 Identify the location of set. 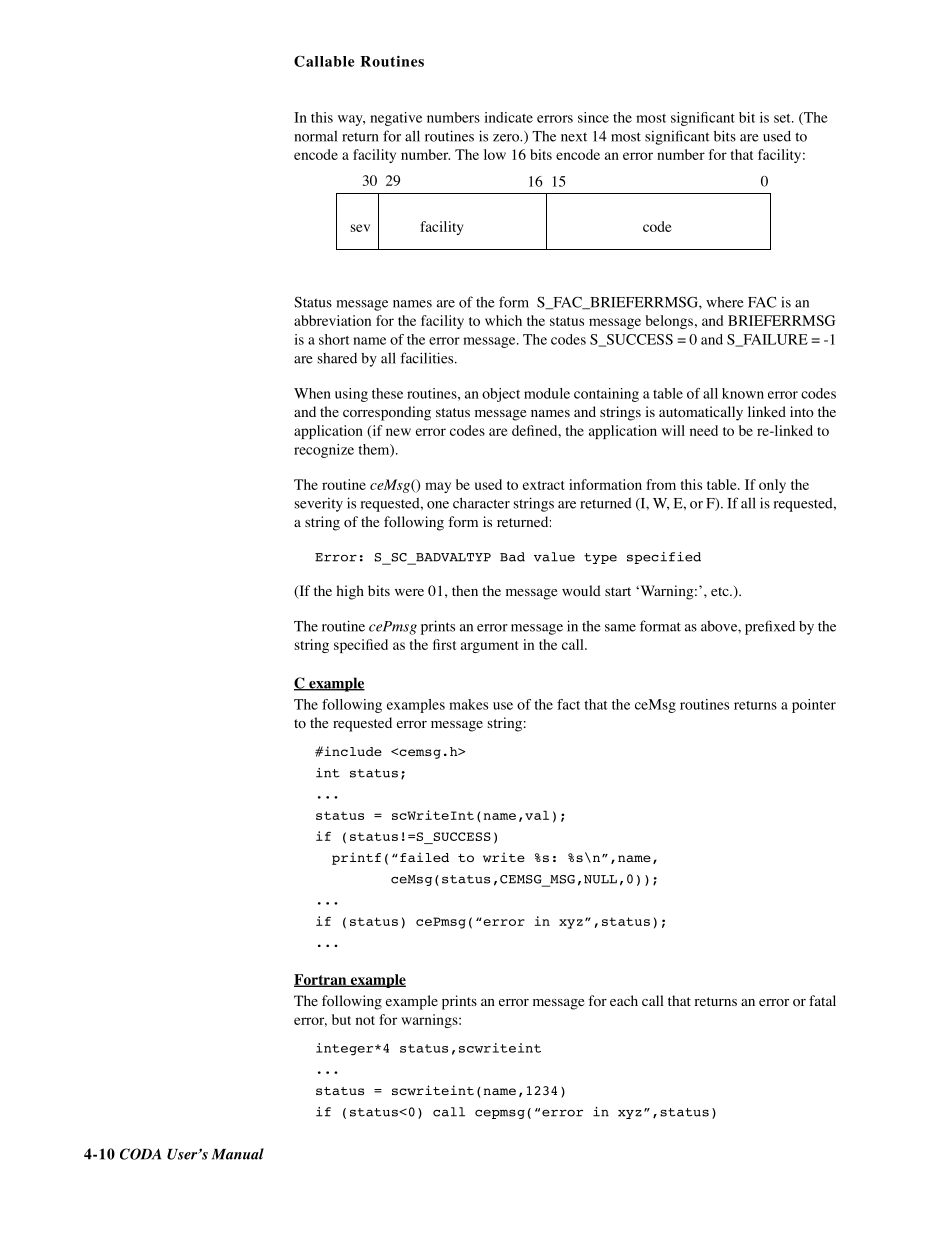
(783, 118).
